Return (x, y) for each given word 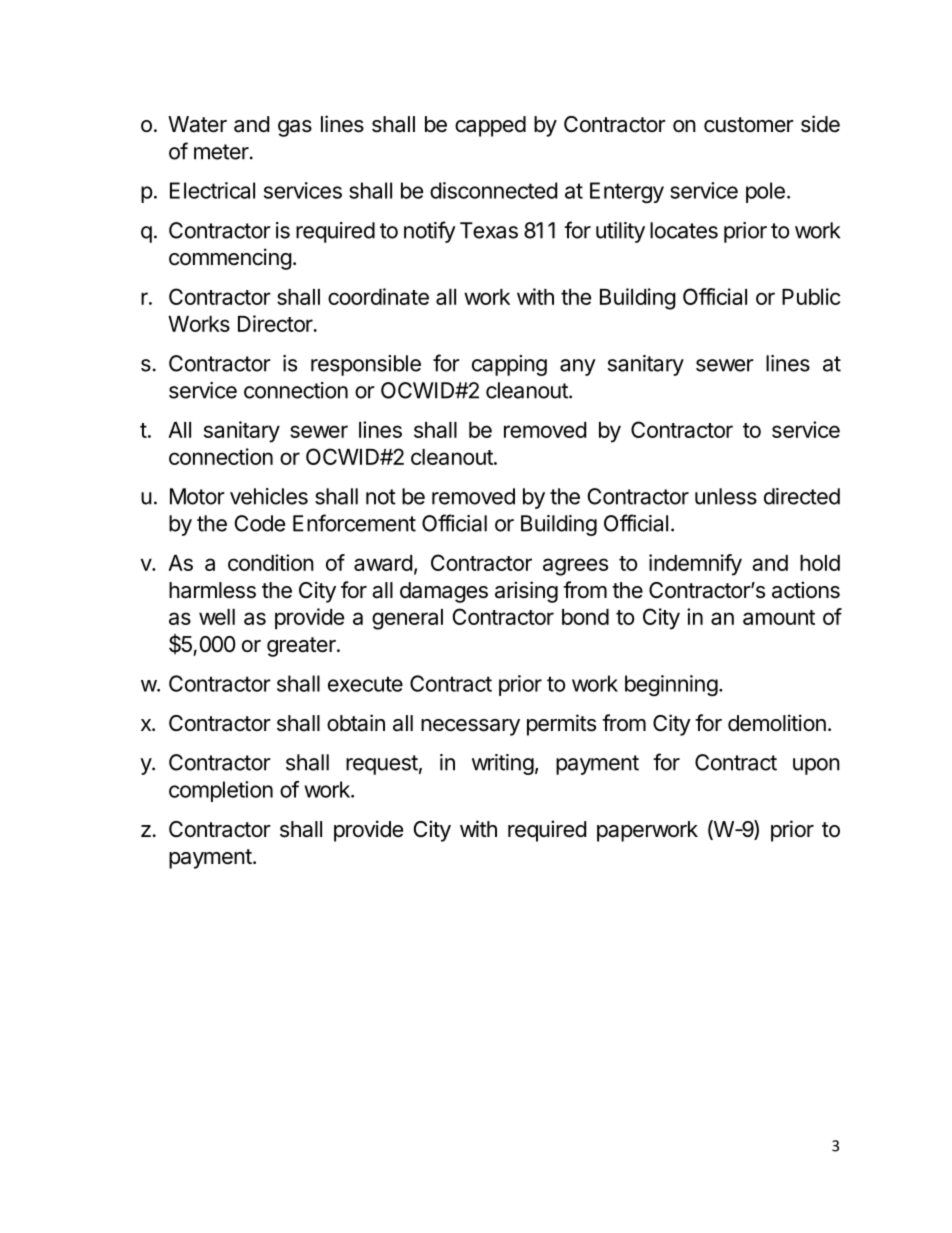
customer (749, 125)
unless (726, 496)
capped (490, 126)
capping (509, 365)
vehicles (269, 496)
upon (816, 766)
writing (503, 764)
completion (221, 791)
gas (295, 128)
